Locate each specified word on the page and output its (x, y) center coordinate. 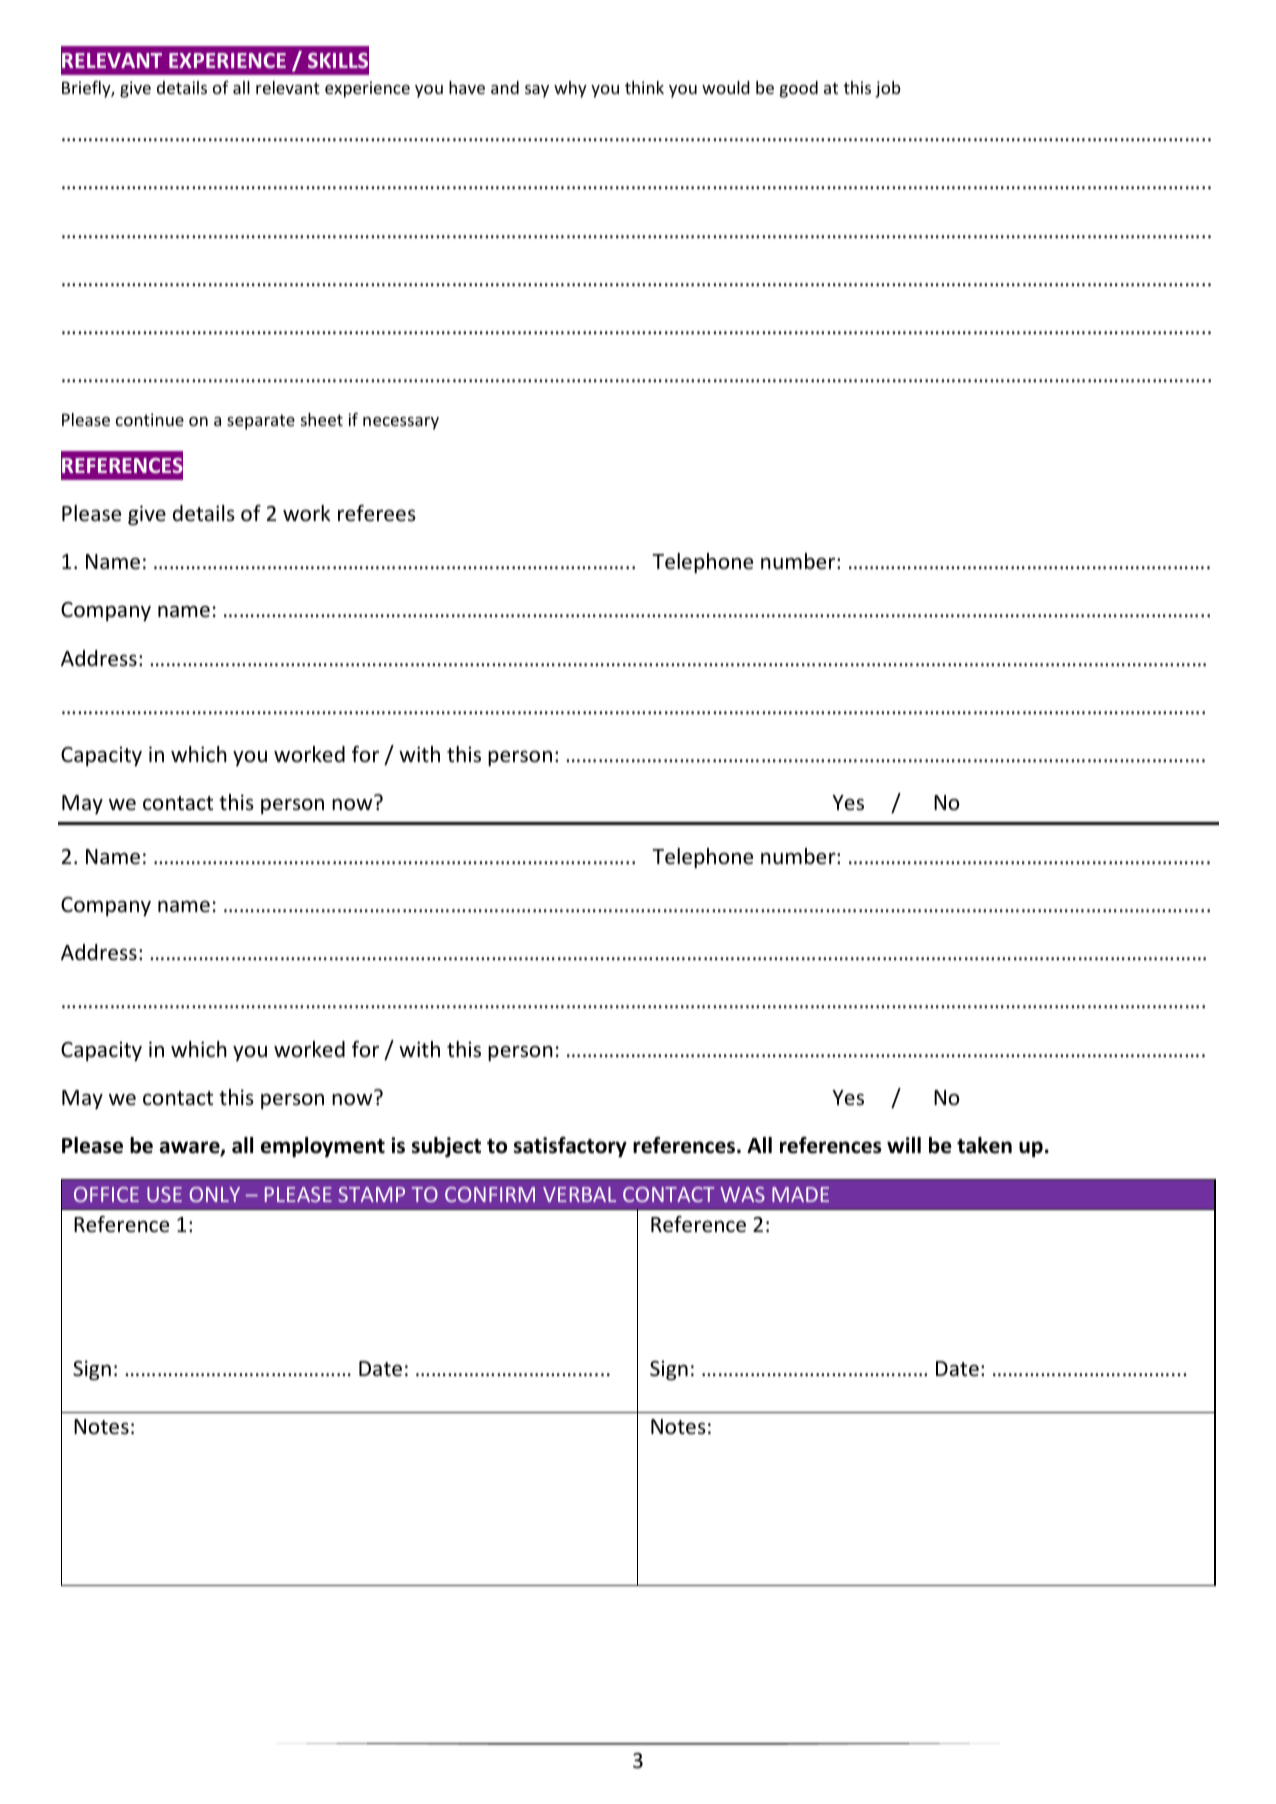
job (888, 89)
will (904, 1145)
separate (261, 422)
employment (323, 1147)
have (467, 87)
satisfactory (570, 1147)
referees (377, 513)
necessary (401, 423)
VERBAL (579, 1194)
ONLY (214, 1194)
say (537, 91)
